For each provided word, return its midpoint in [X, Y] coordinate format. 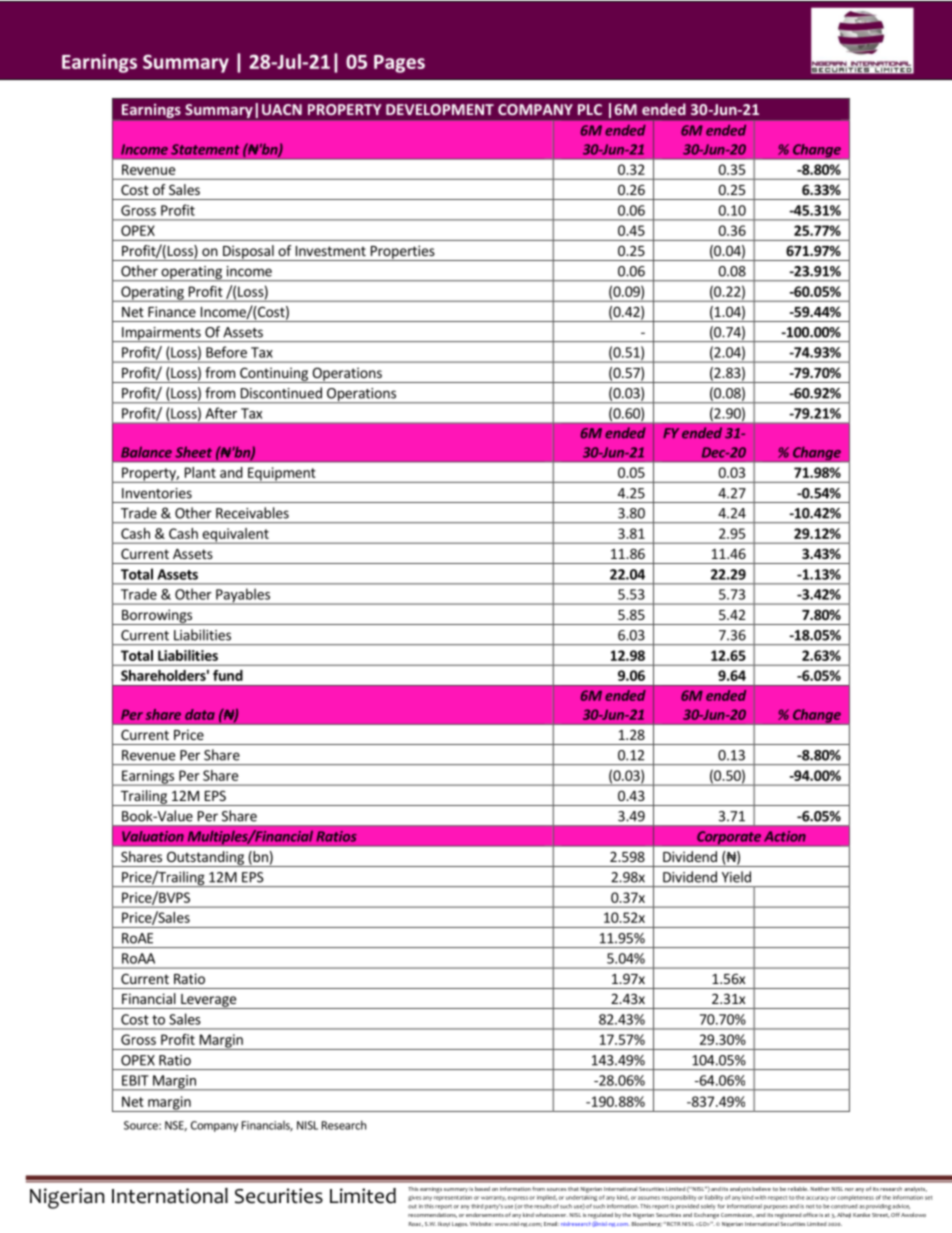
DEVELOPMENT [440, 109]
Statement [205, 149]
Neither [820, 1189]
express [518, 1198]
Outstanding [205, 859]
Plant [200, 472]
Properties [402, 253]
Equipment [282, 475]
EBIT [135, 1080]
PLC [590, 109]
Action [785, 836]
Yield [736, 877]
